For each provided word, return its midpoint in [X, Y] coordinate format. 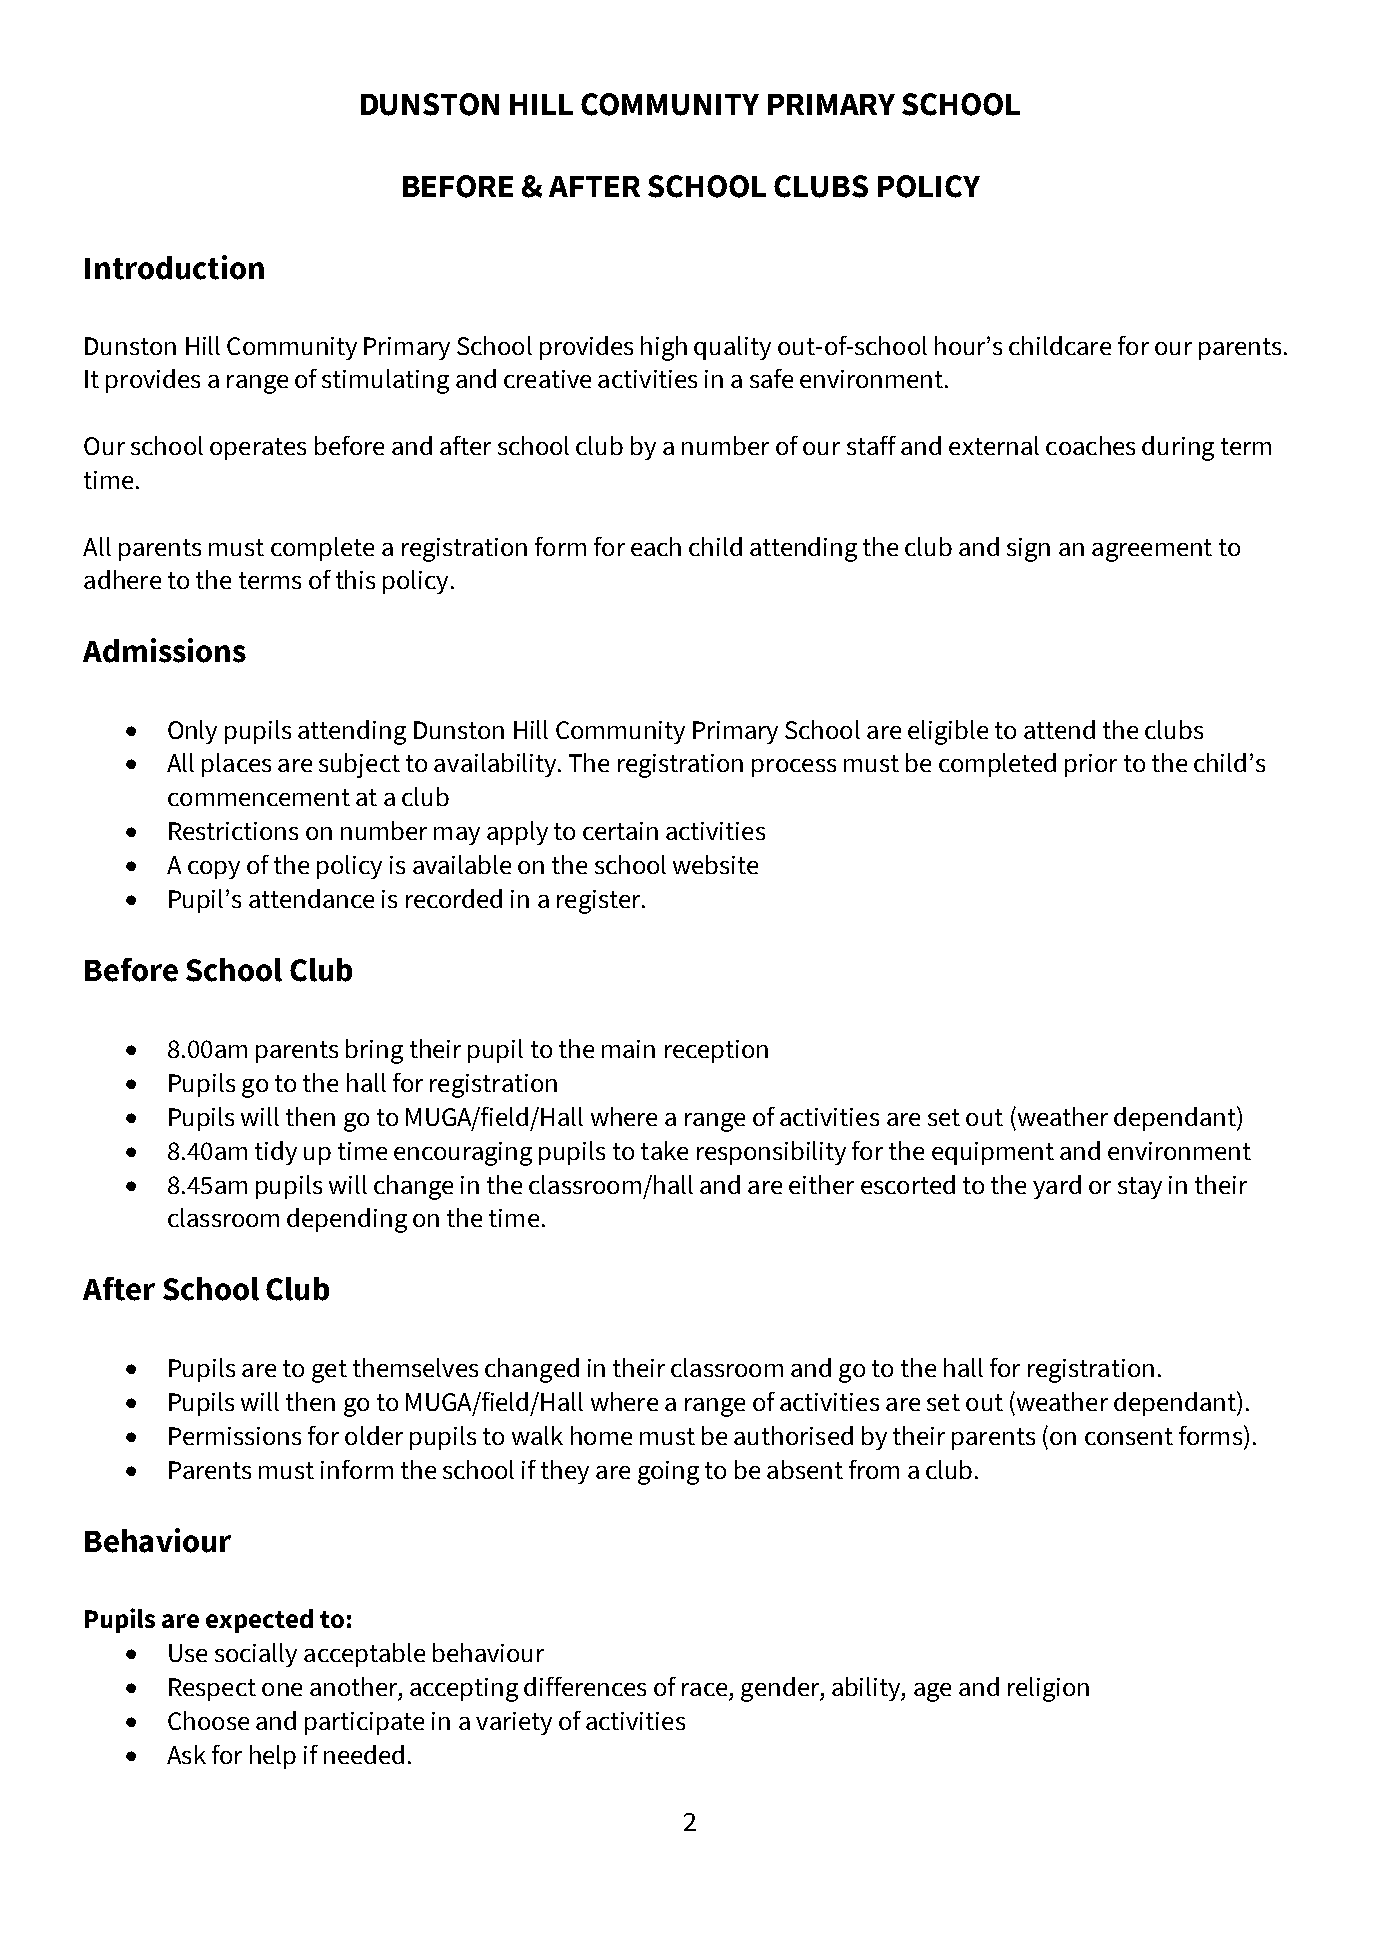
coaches [1090, 445]
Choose [208, 1720]
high [664, 348]
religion [1048, 1689]
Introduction [174, 267]
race [704, 1689]
